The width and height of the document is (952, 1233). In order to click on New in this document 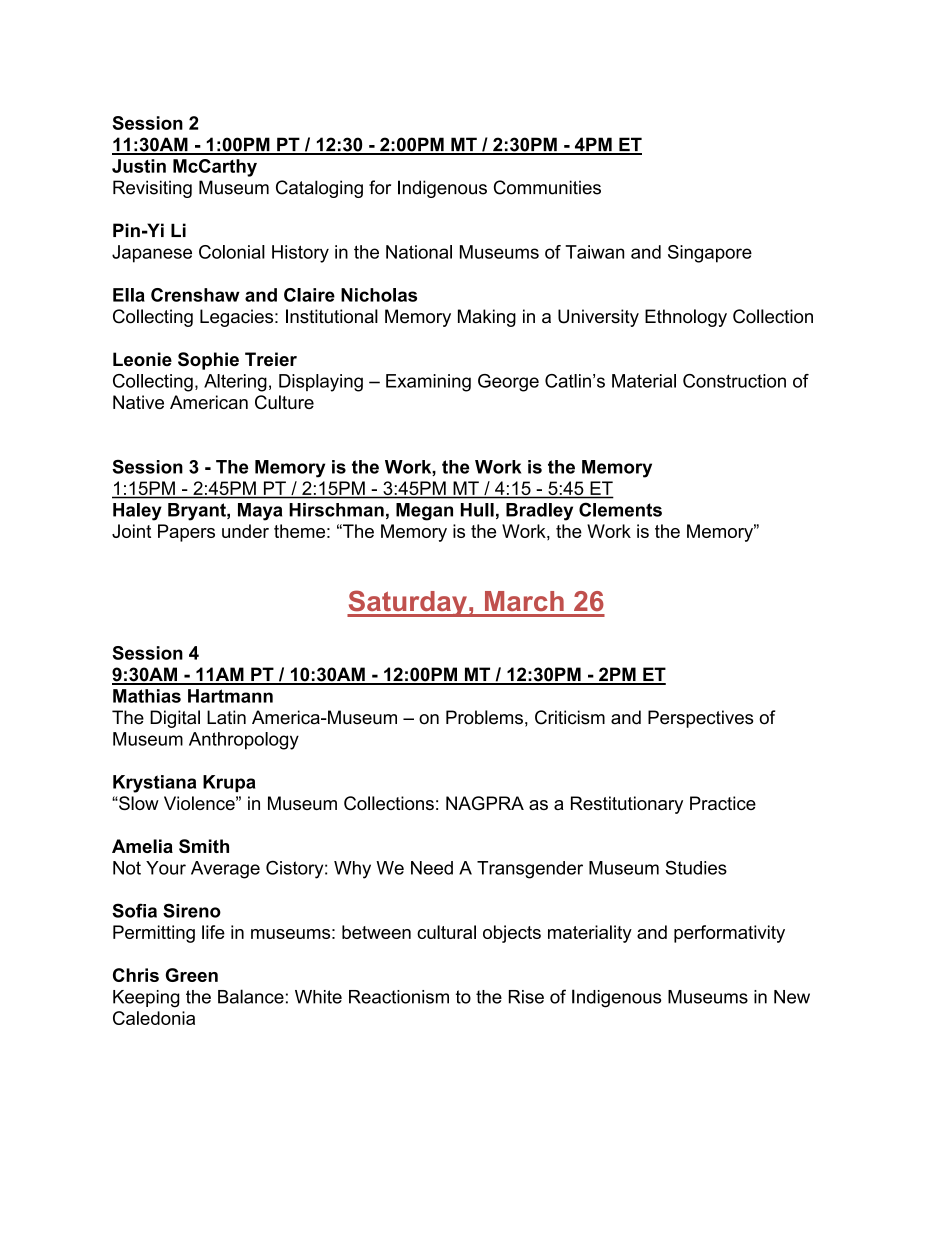, I will do `click(792, 997)`.
